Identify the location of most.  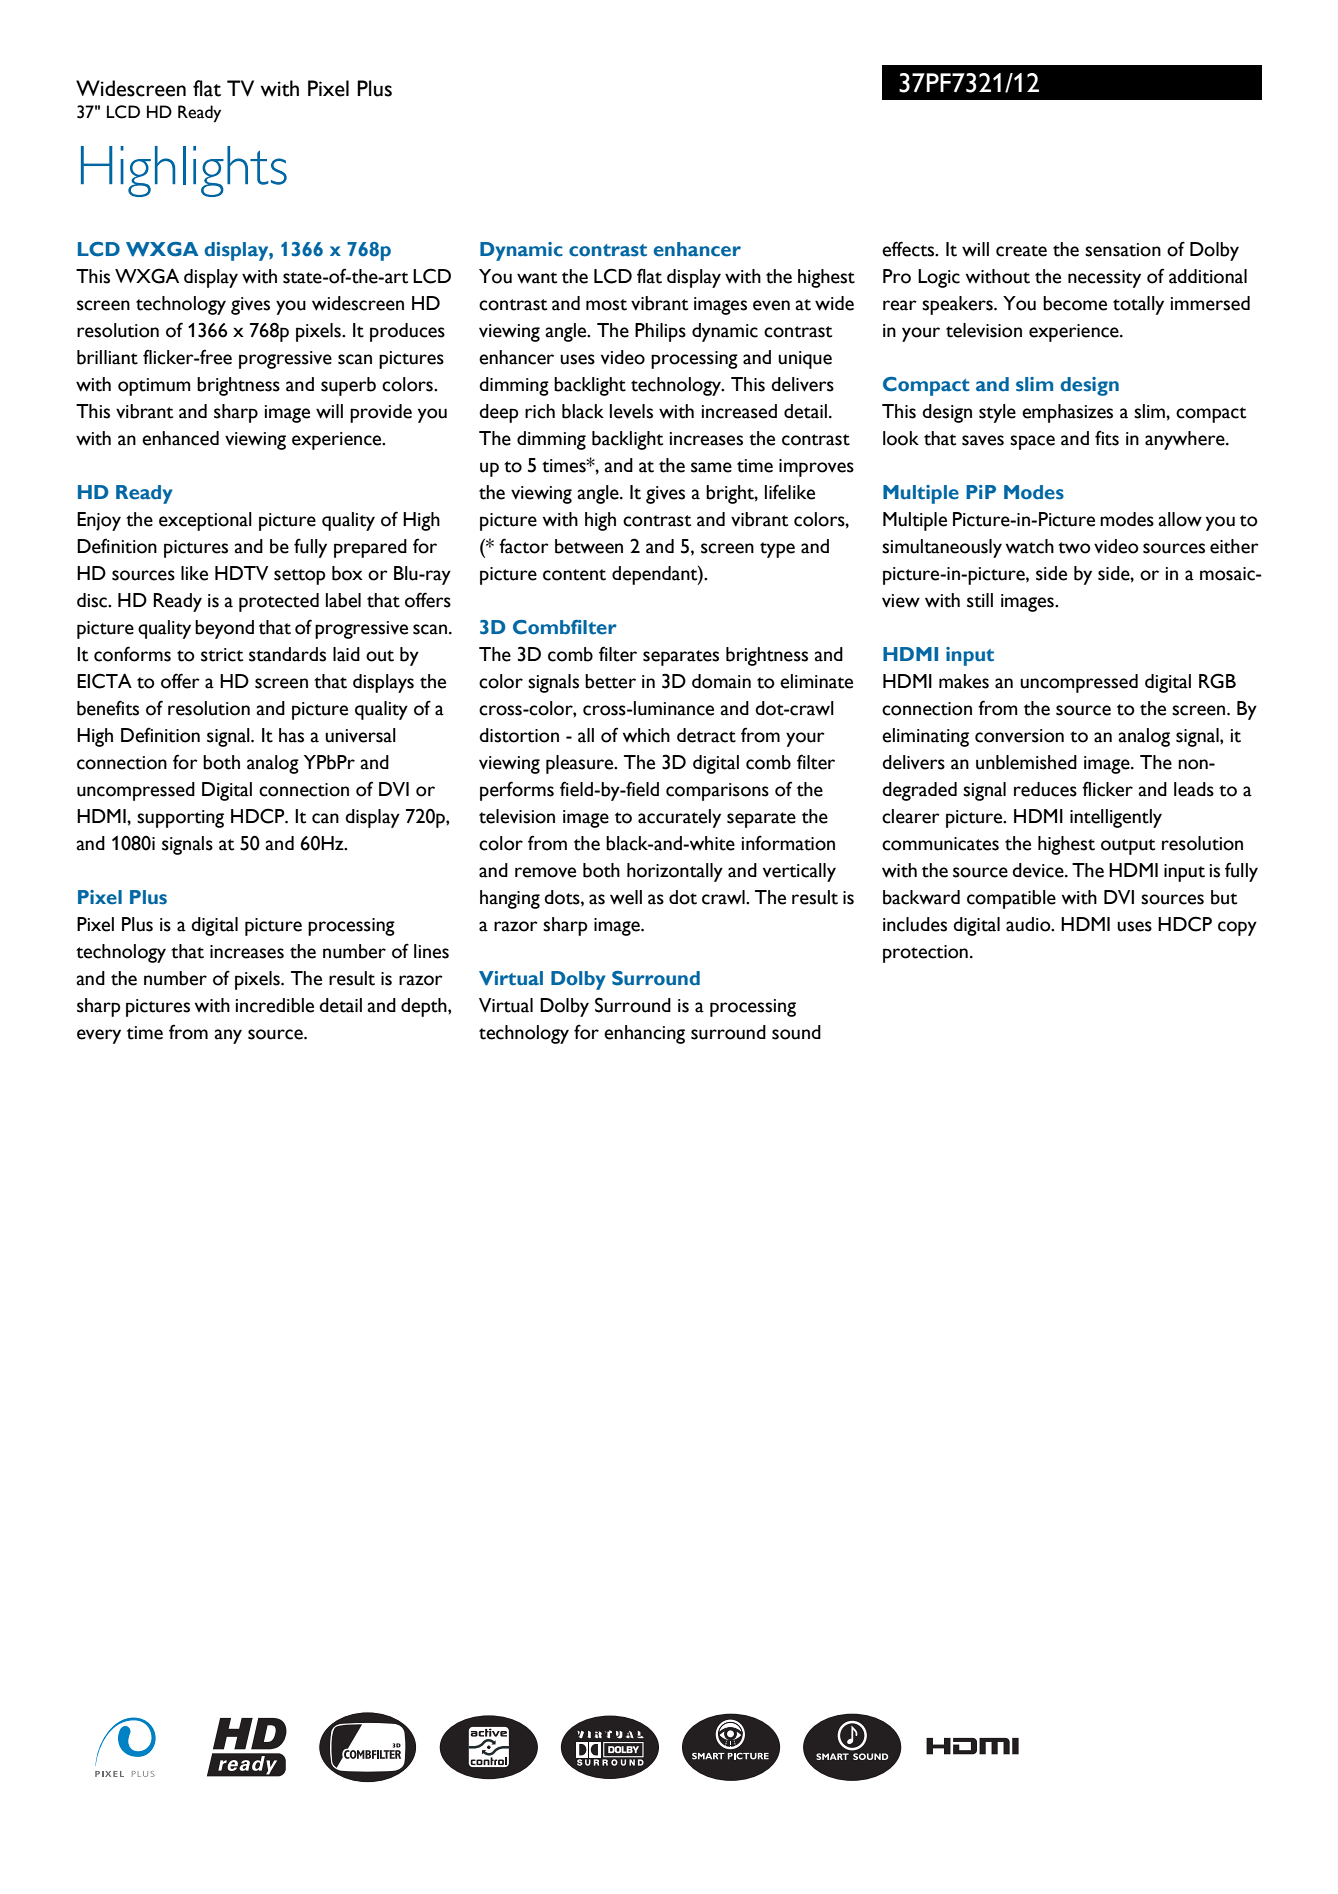
(606, 305).
